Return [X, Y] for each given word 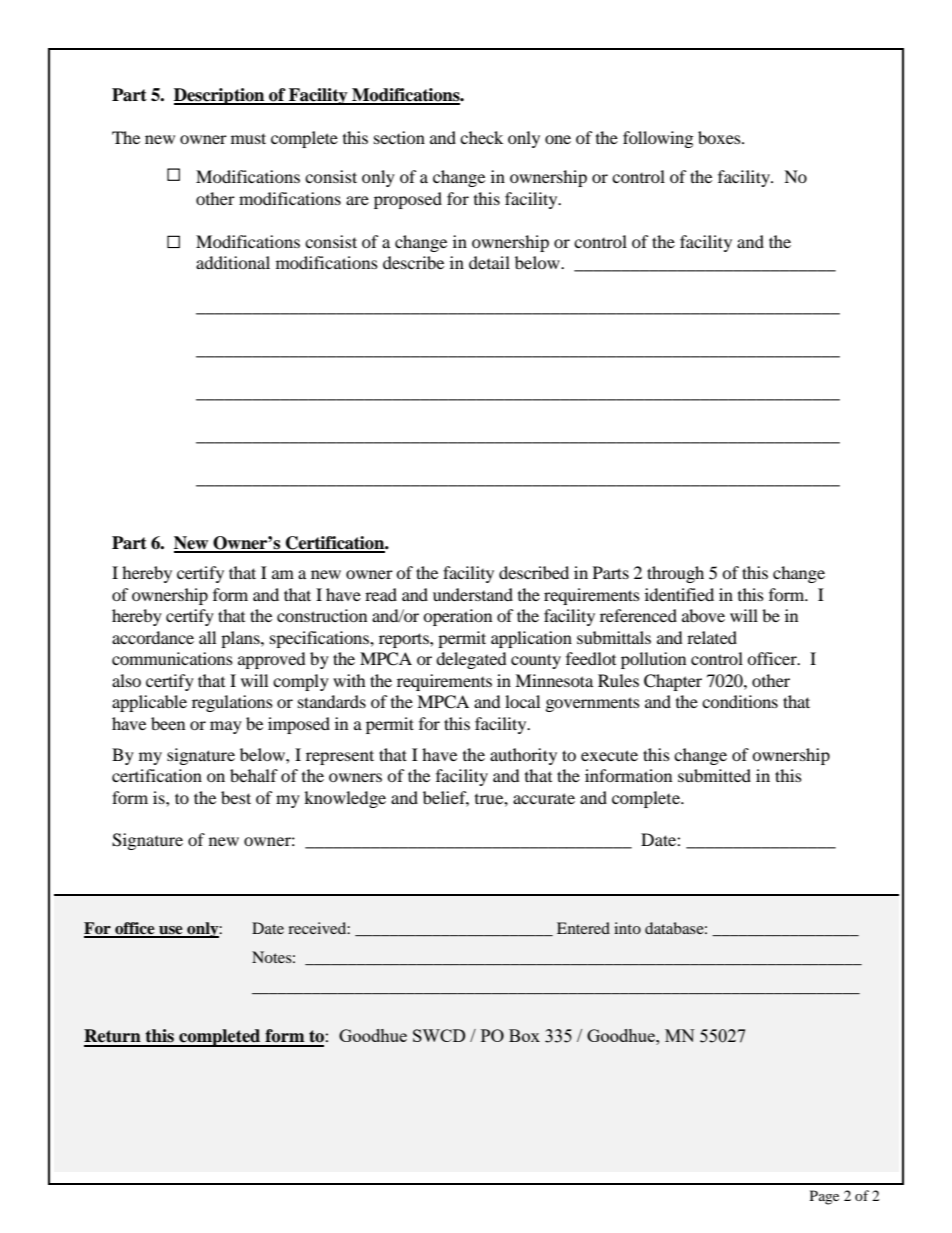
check [481, 137]
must [248, 138]
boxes [720, 137]
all [207, 637]
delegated [471, 660]
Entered [583, 928]
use [171, 931]
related [712, 637]
